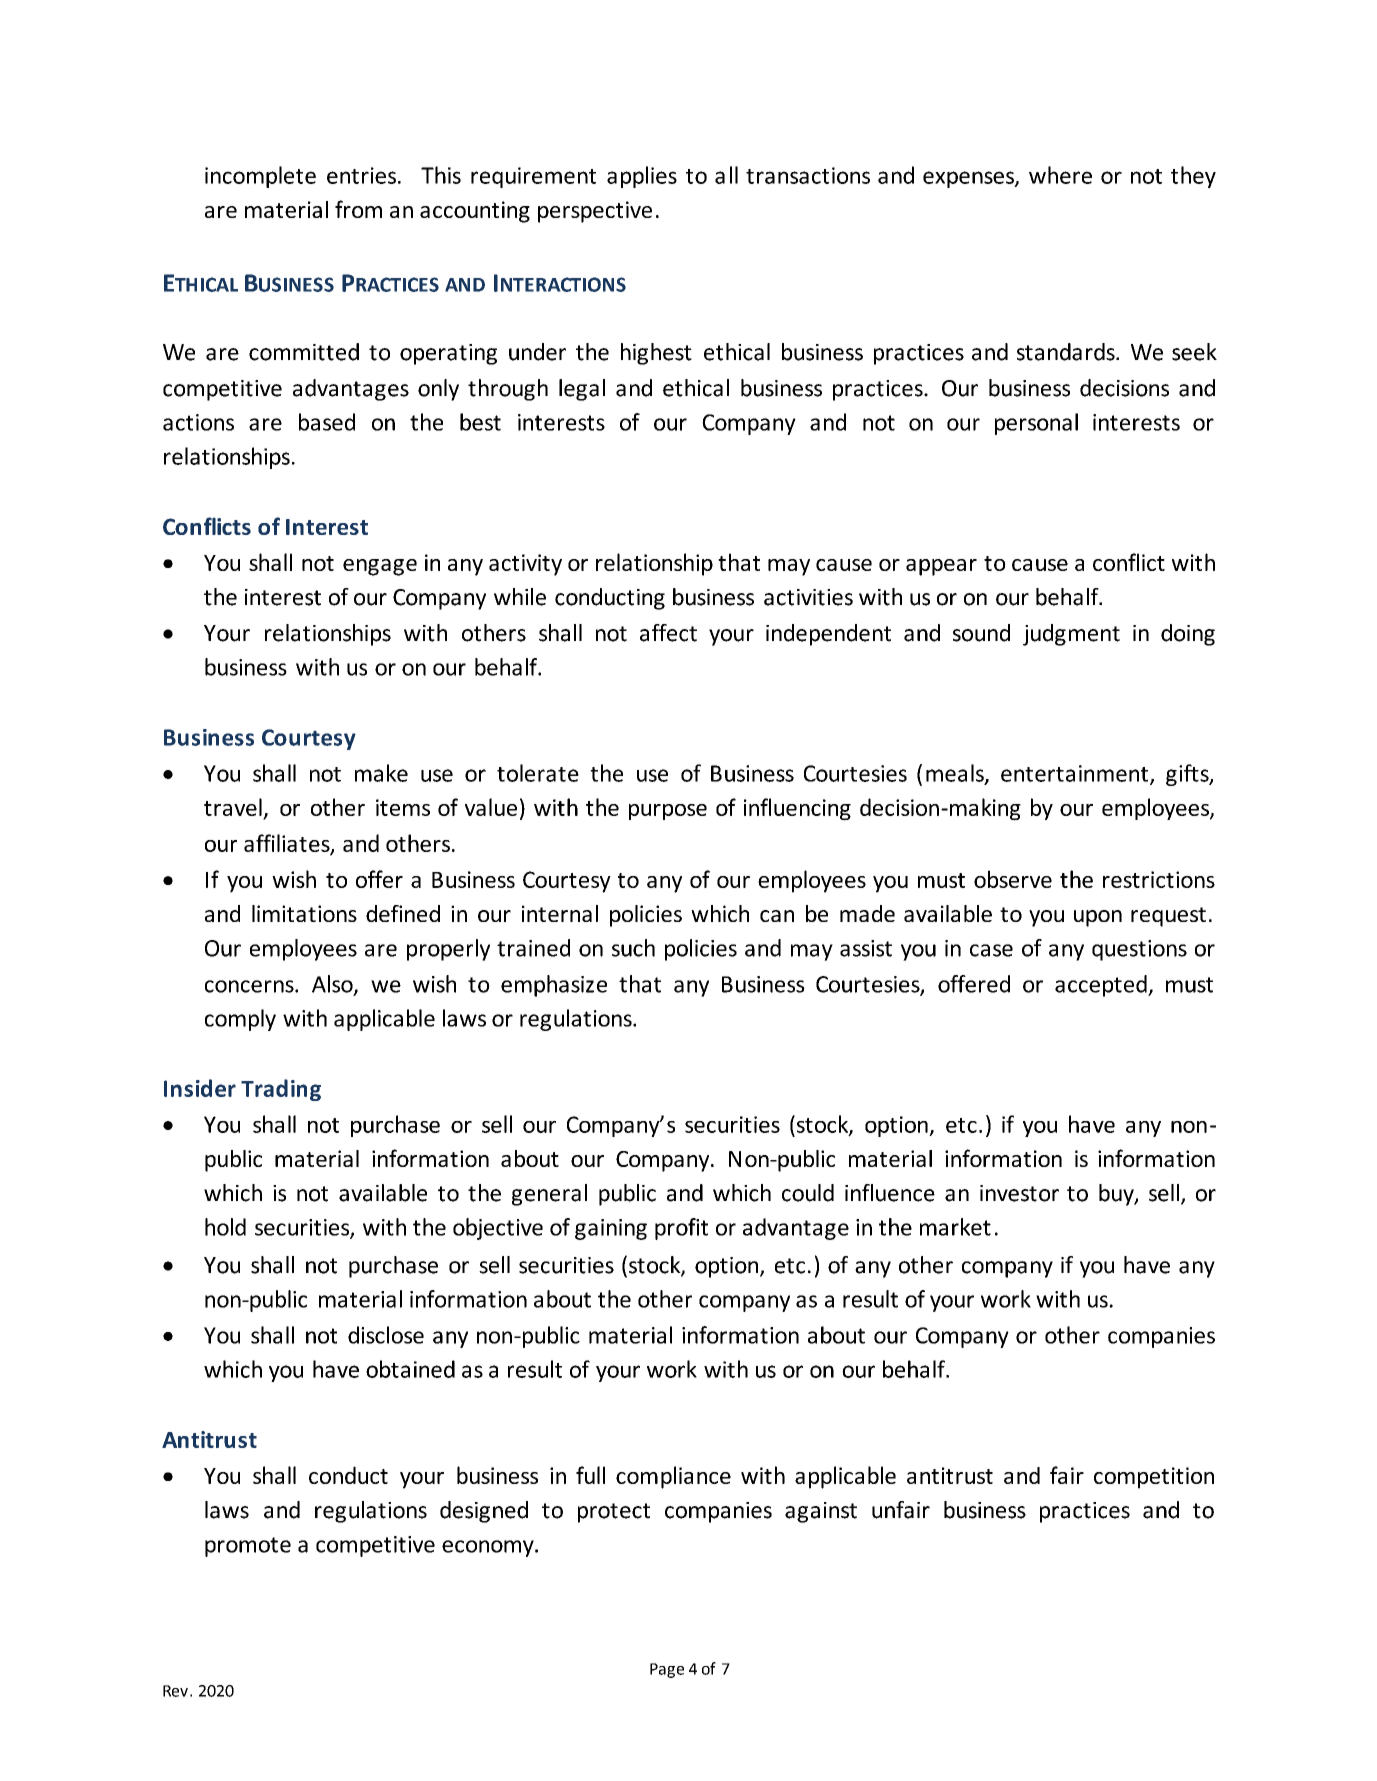  What do you see at coordinates (667, 1670) in the page?
I see `Page` at bounding box center [667, 1670].
